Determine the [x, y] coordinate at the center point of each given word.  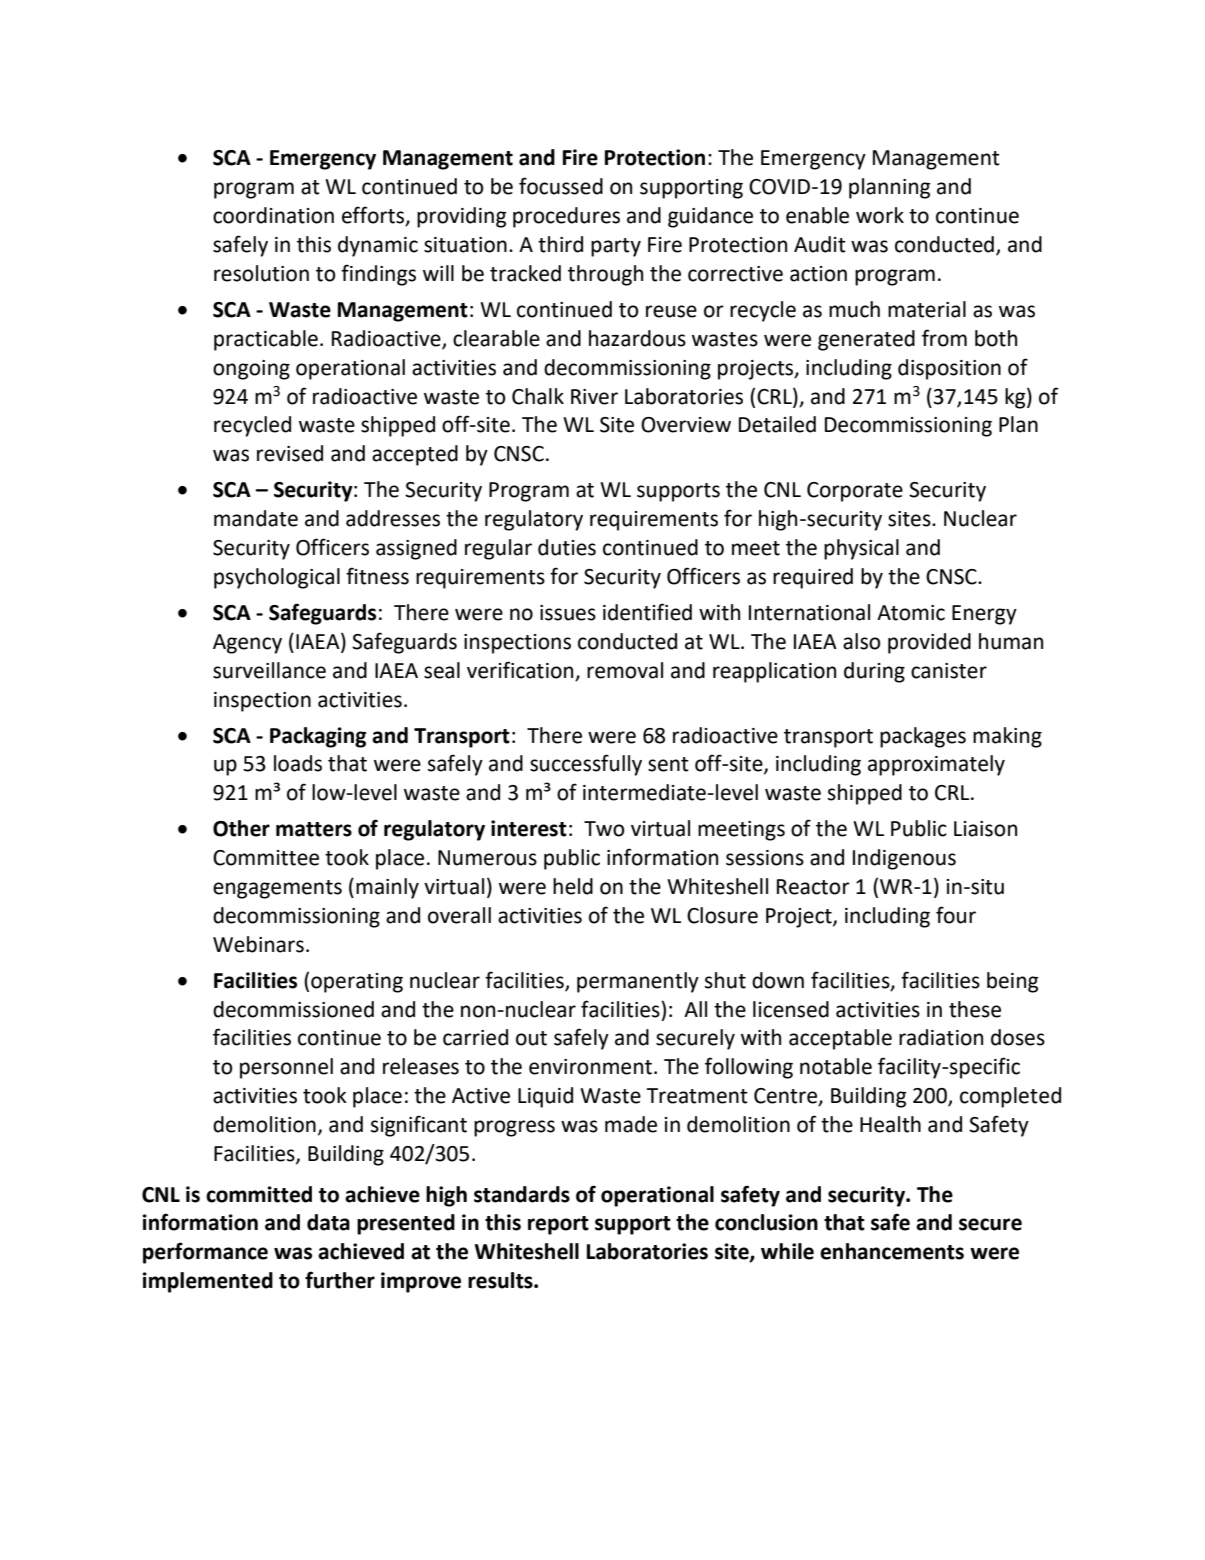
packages [923, 737]
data [328, 1222]
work [880, 215]
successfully [586, 765]
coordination [273, 215]
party [616, 247]
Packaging [318, 737]
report [558, 1225]
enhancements [892, 1251]
